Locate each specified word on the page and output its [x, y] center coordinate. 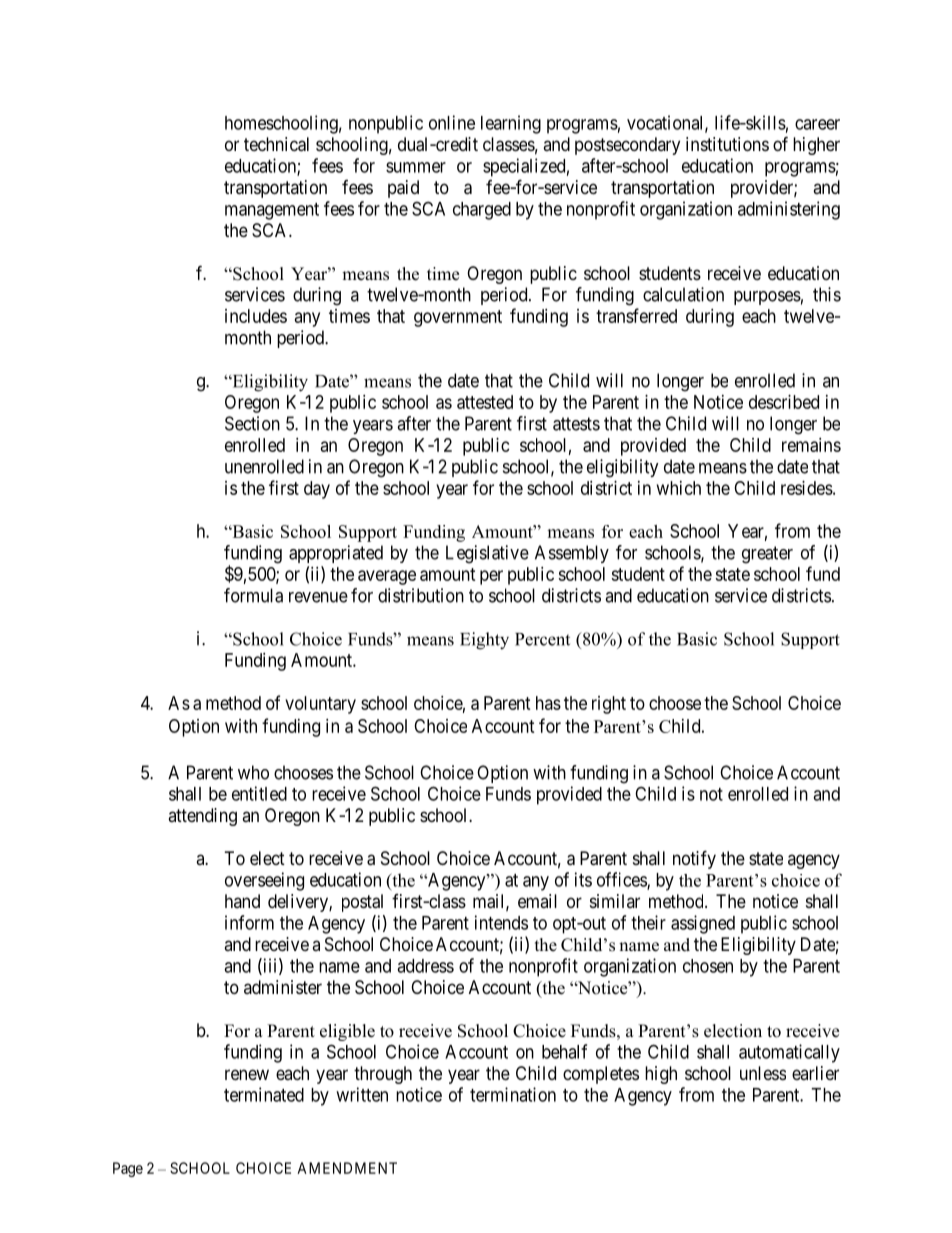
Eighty [484, 641]
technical [276, 144]
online [452, 122]
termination [513, 1094]
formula [253, 595]
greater [767, 555]
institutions [727, 144]
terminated [264, 1094]
